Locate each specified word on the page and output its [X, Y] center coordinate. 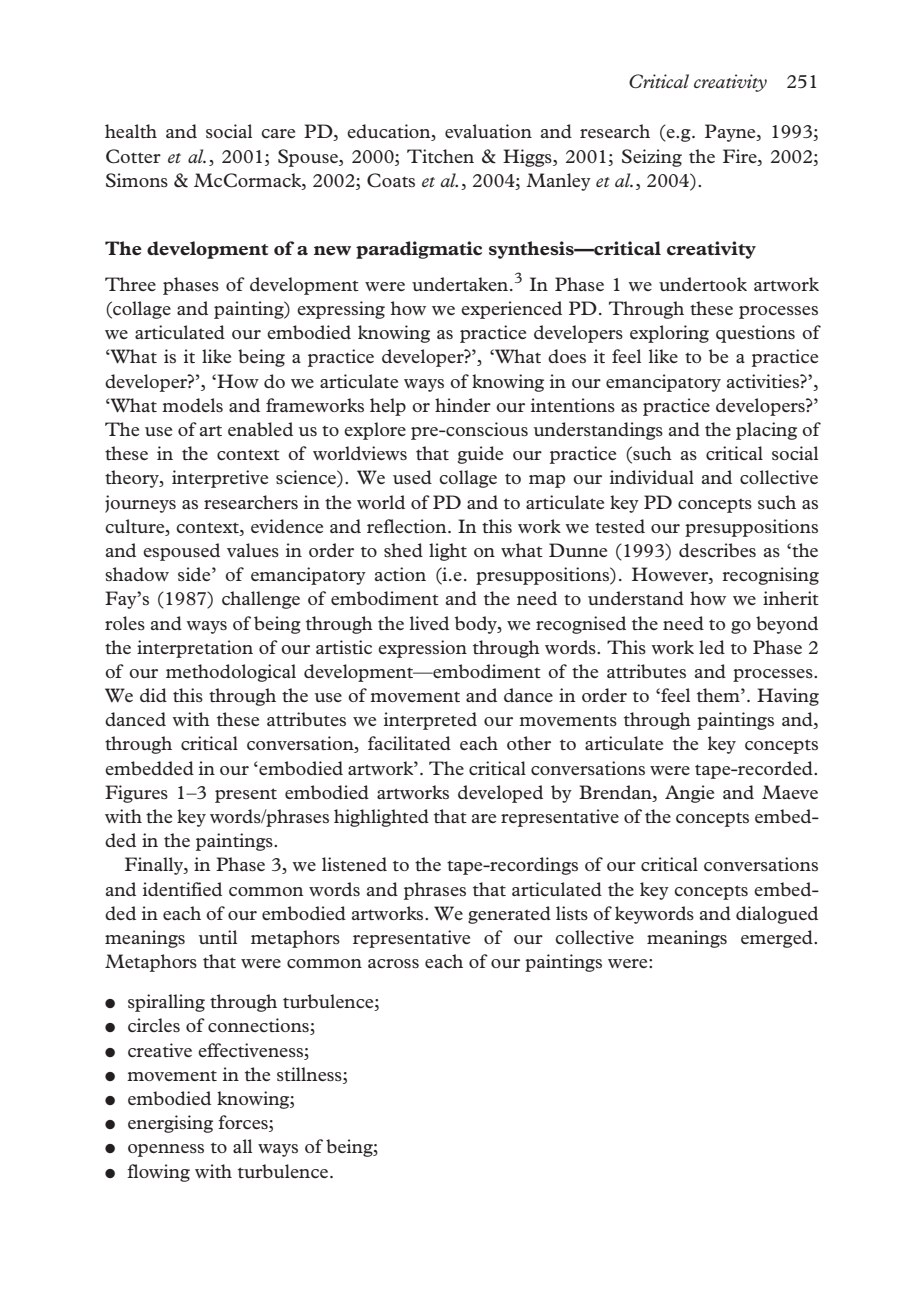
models [192, 405]
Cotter [133, 156]
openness [166, 1150]
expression [422, 649]
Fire [741, 156]
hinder [463, 405]
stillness [310, 1074]
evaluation [488, 131]
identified [182, 889]
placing [766, 431]
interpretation [195, 649]
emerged [778, 939]
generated [509, 915]
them [719, 695]
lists [572, 913]
